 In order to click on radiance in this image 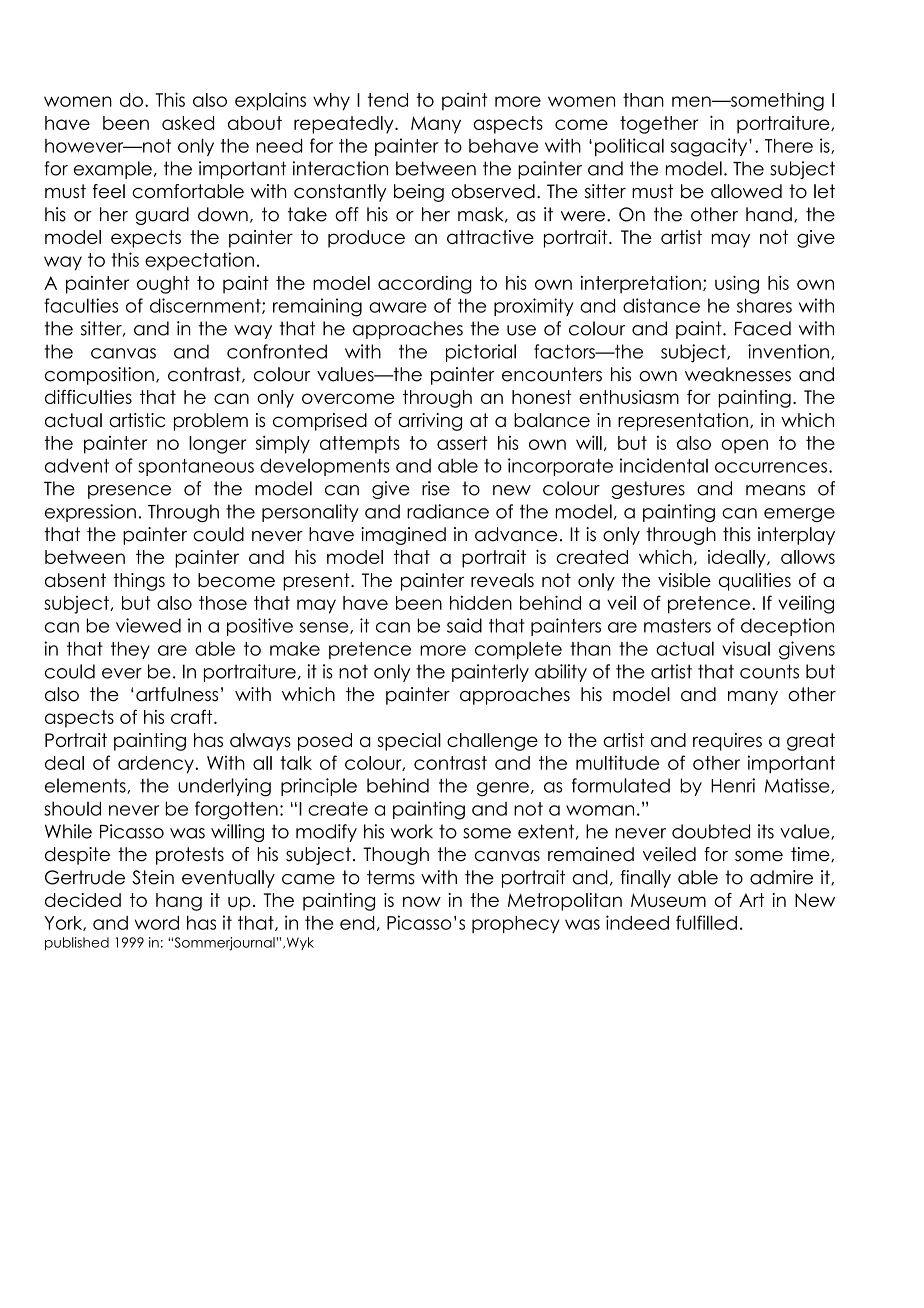, I will do `click(448, 511)`.
